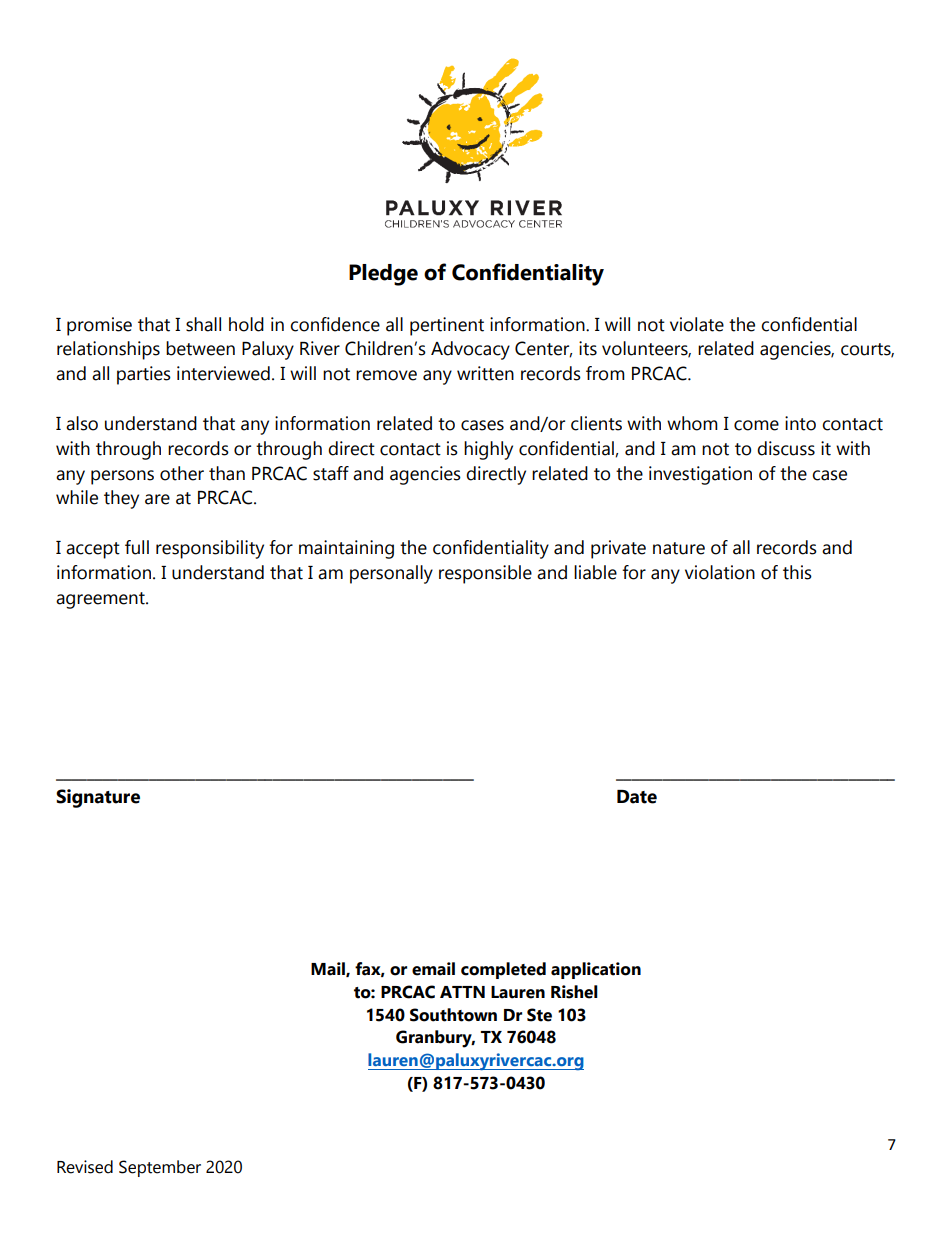 Image resolution: width=952 pixels, height=1233 pixels. I want to click on shall, so click(203, 324).
